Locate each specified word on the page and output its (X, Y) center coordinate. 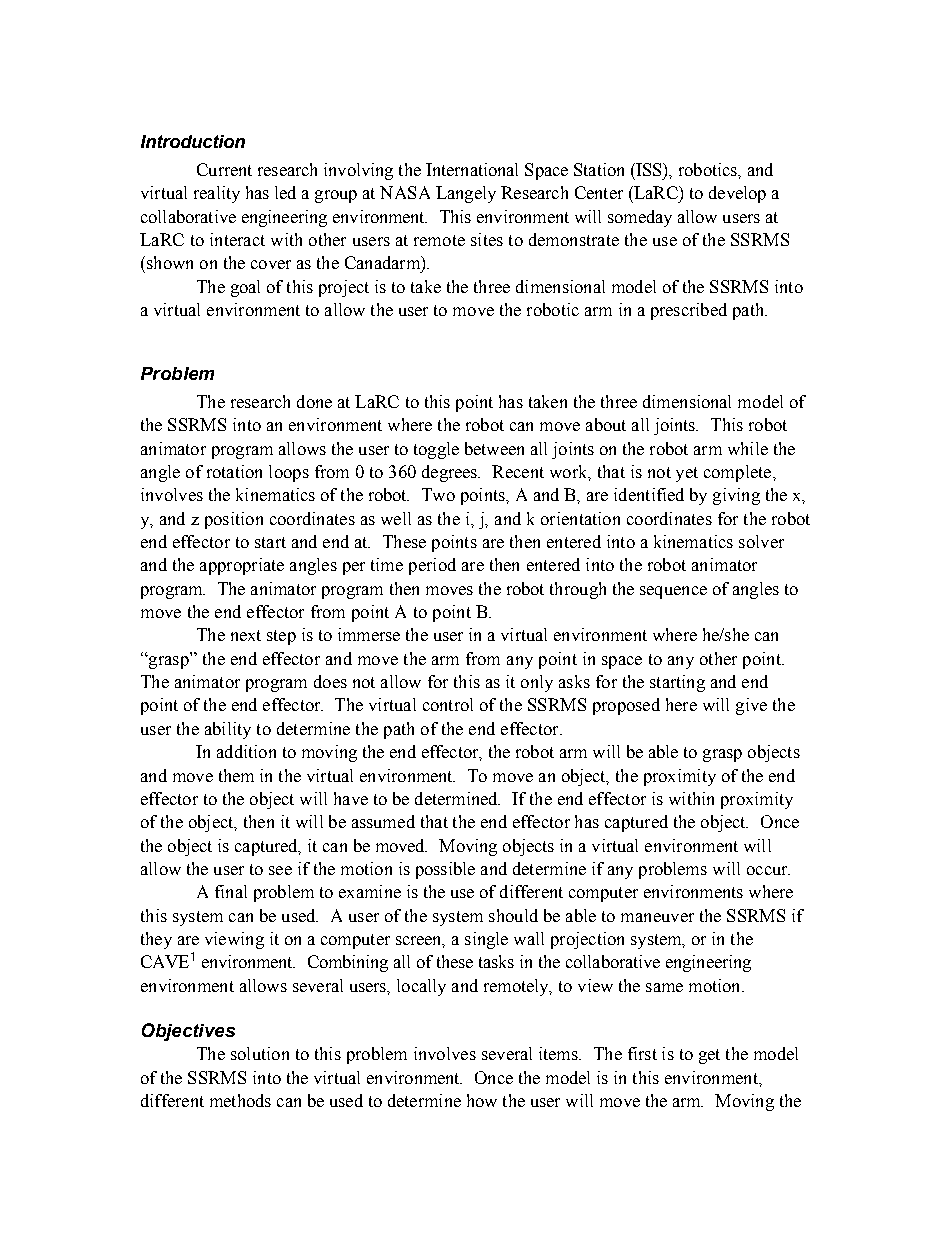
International (472, 169)
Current (224, 169)
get (709, 1056)
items (560, 1053)
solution (260, 1053)
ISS (649, 169)
